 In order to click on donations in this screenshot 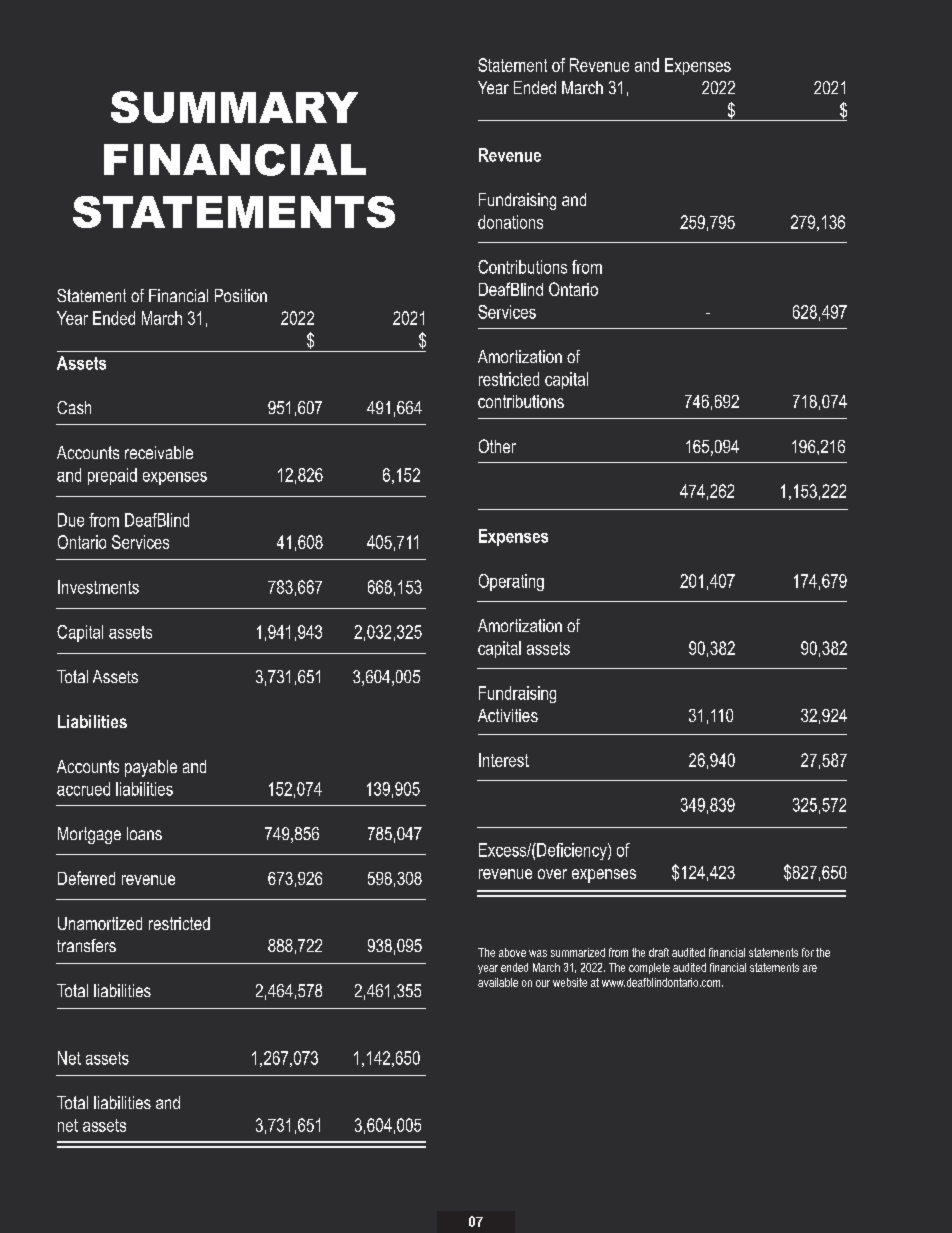, I will do `click(510, 222)`.
